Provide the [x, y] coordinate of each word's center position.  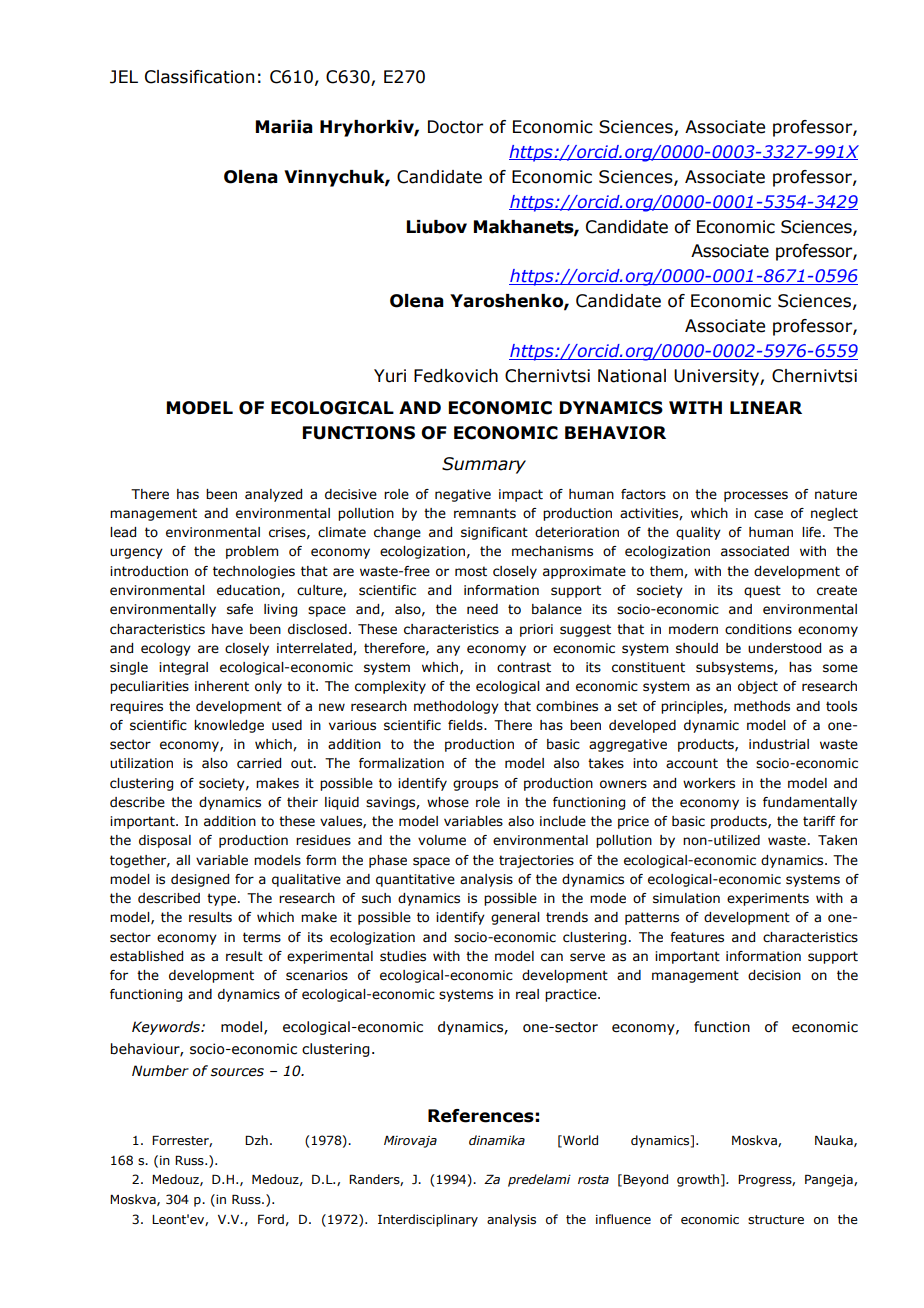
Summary [484, 465]
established [146, 956]
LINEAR [766, 407]
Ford [271, 1219]
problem [252, 552]
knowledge [229, 726]
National [632, 376]
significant [494, 533]
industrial [779, 744]
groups [475, 785]
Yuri [390, 376]
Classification [199, 77]
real [527, 994]
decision [774, 975]
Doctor [455, 127]
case [768, 514]
